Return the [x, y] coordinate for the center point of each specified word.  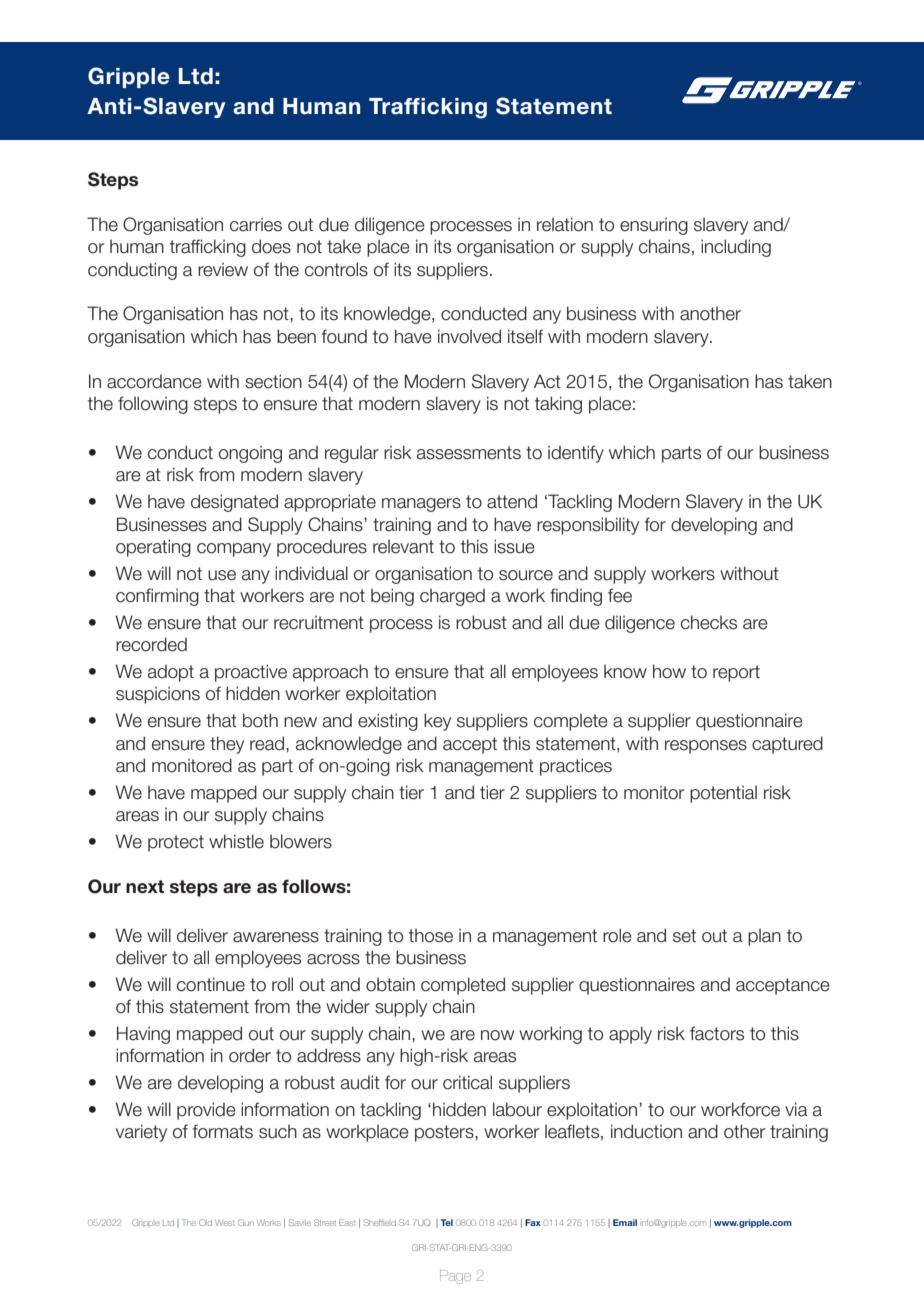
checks [709, 622]
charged [452, 597]
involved [469, 336]
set [684, 936]
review [223, 269]
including [736, 248]
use [222, 575]
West [225, 1222]
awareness [276, 937]
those [431, 935]
